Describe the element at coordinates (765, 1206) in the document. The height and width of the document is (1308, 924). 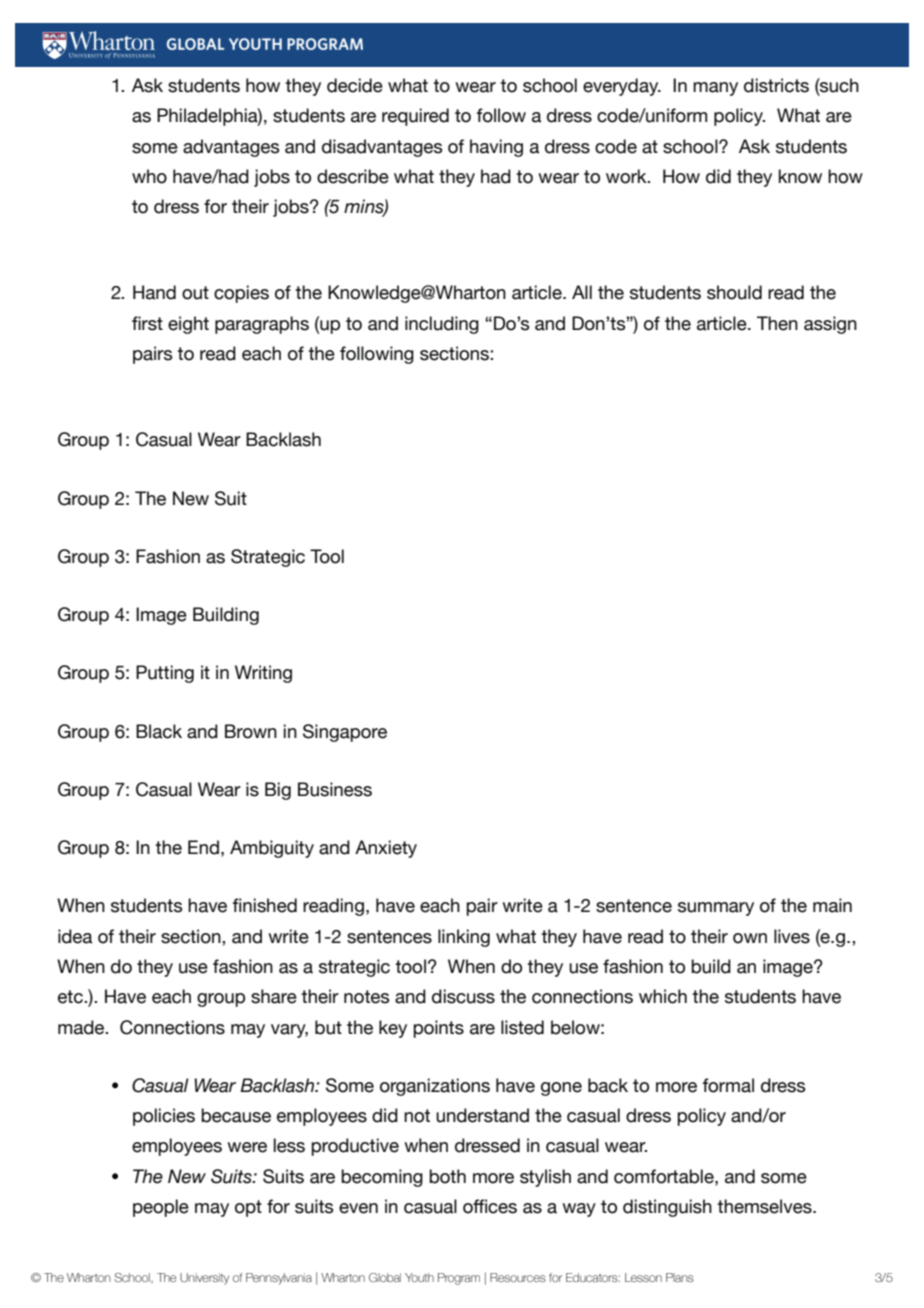
I see `themselves` at that location.
